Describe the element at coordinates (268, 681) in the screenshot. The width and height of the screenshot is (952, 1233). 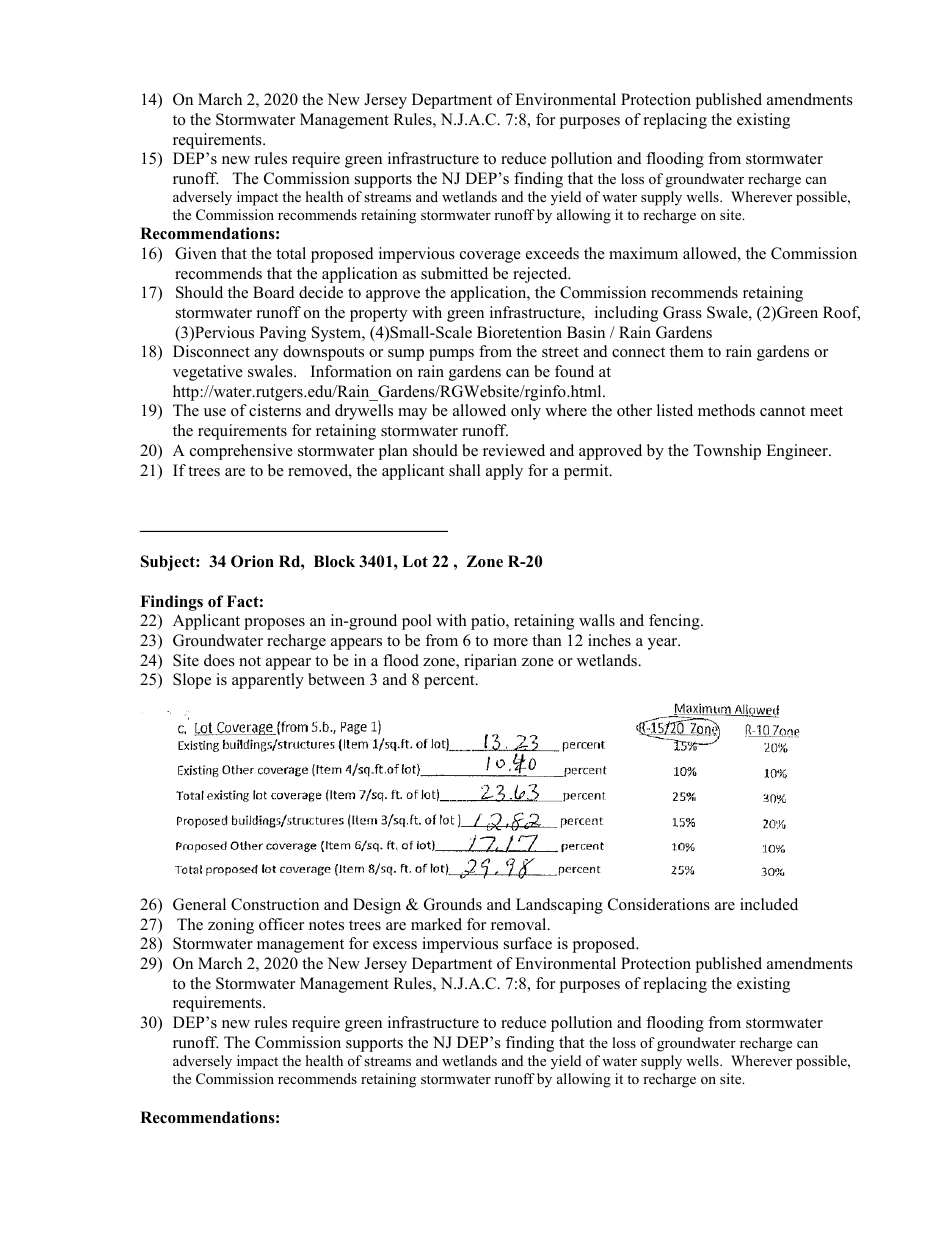
I see `apparently` at that location.
